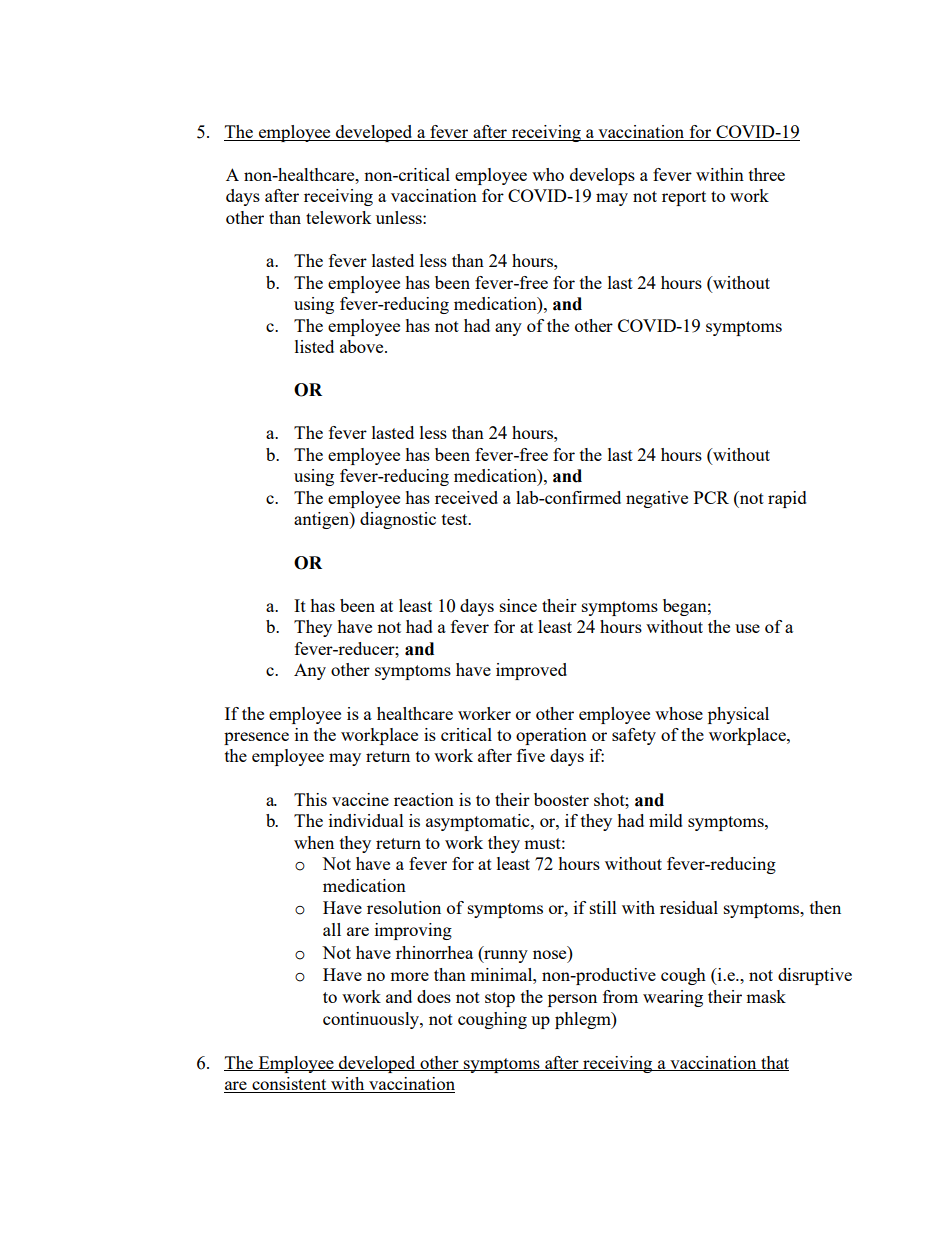 The width and height of the document is (952, 1233). I want to click on three, so click(767, 174).
